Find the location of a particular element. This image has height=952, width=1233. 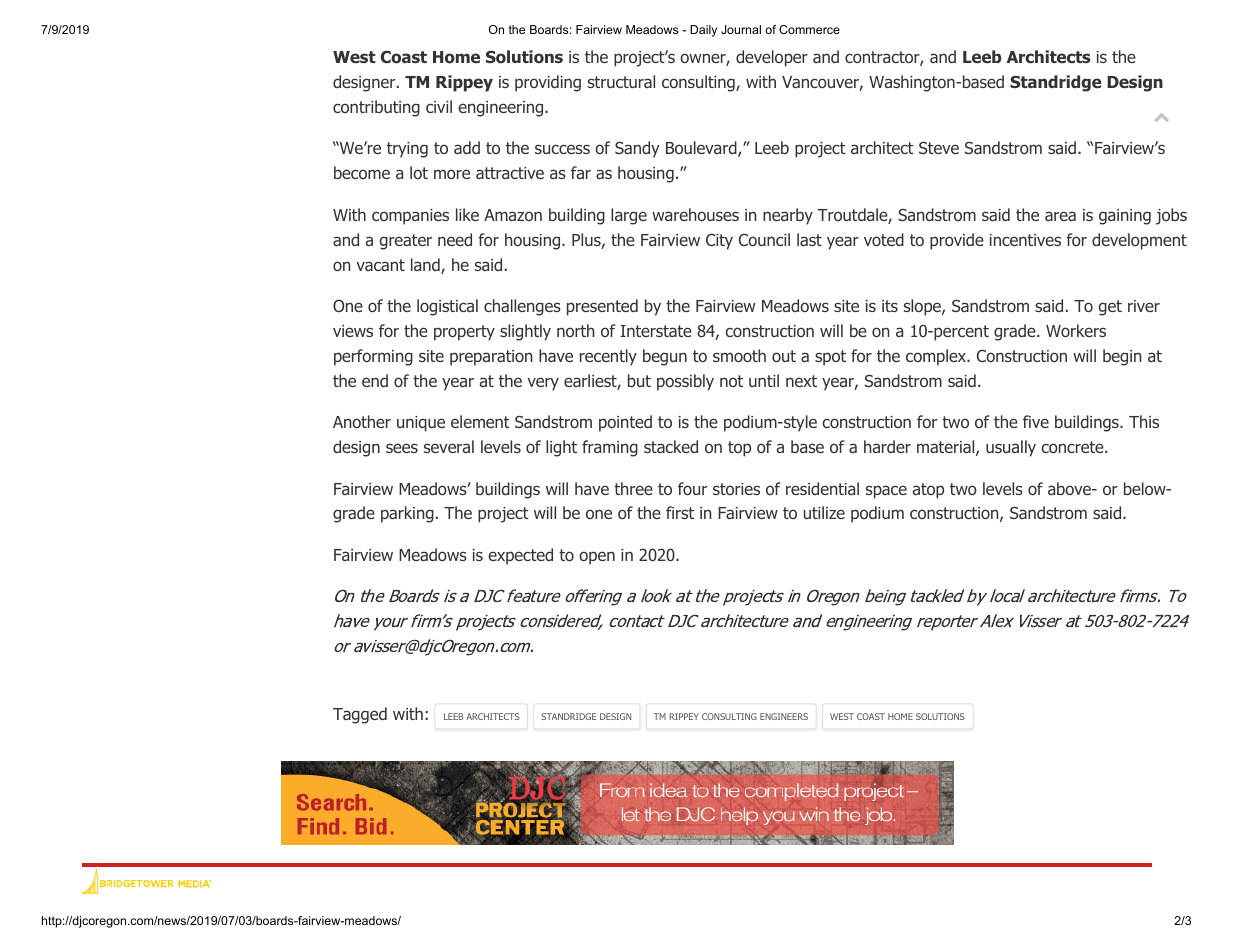

Tagged is located at coordinates (360, 715).
